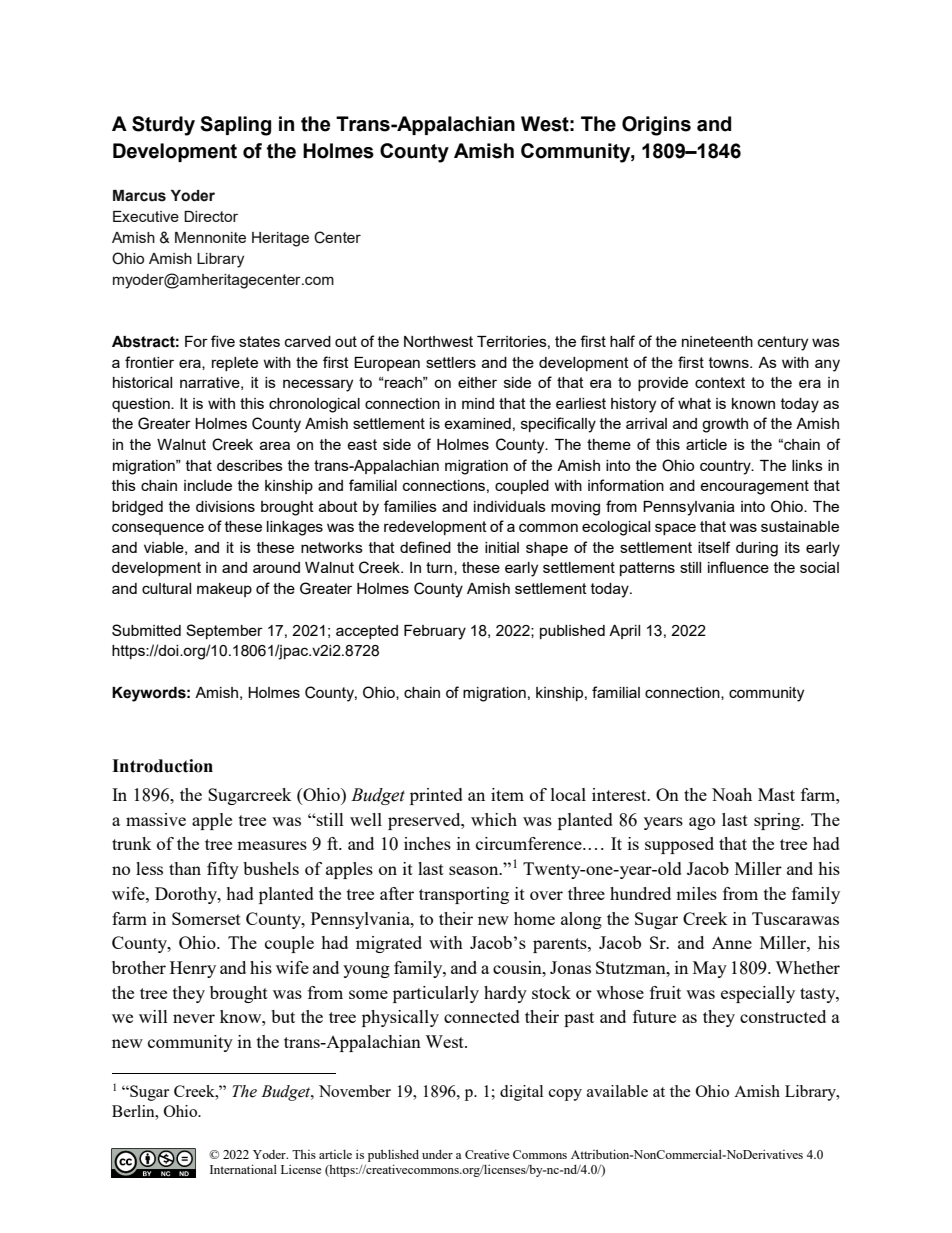  I want to click on Origins, so click(656, 126).
